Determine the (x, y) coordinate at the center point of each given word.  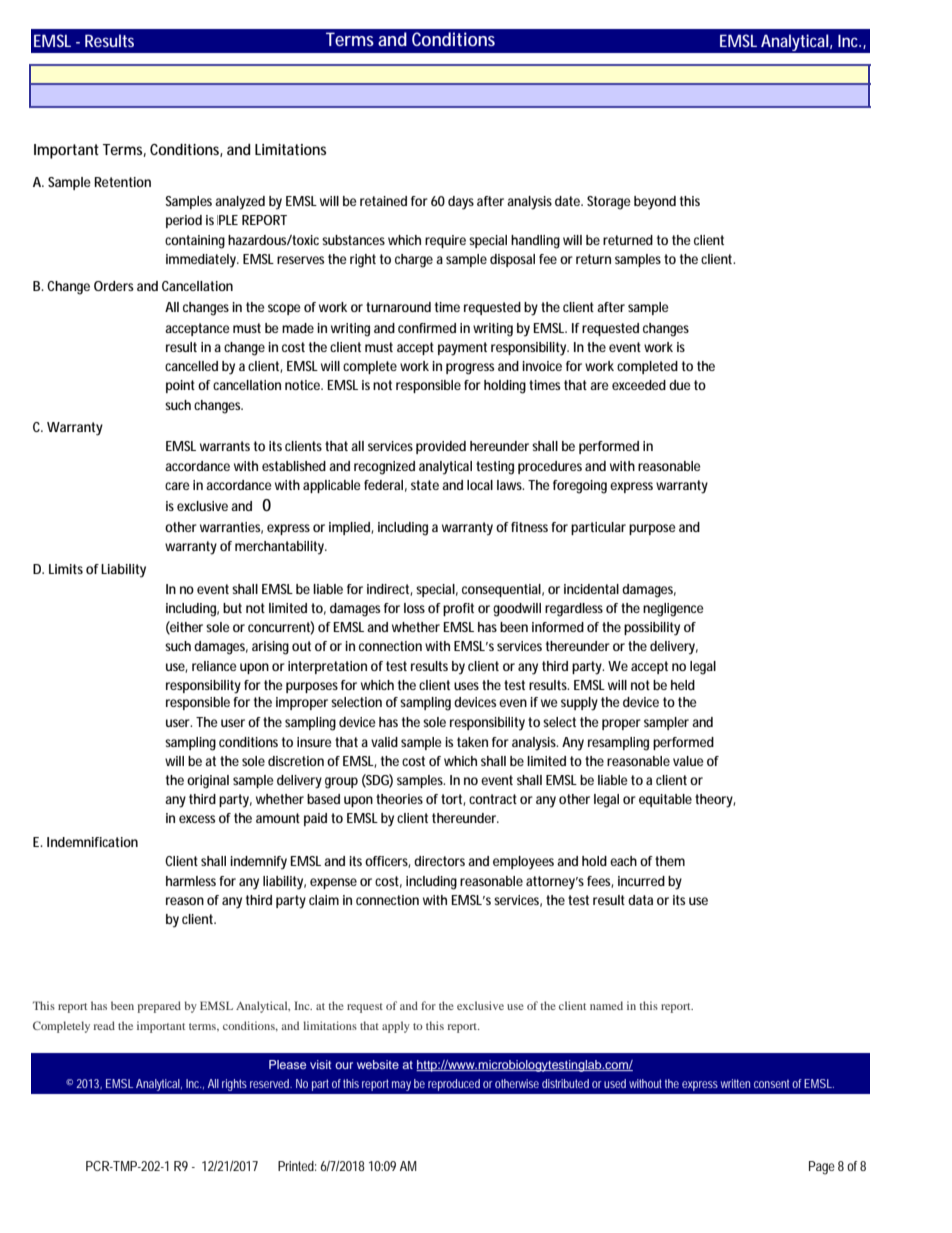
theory (715, 801)
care (177, 486)
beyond (655, 203)
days (461, 203)
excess (197, 819)
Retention (122, 182)
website (378, 1064)
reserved (271, 1083)
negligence (673, 610)
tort (453, 800)
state (425, 485)
